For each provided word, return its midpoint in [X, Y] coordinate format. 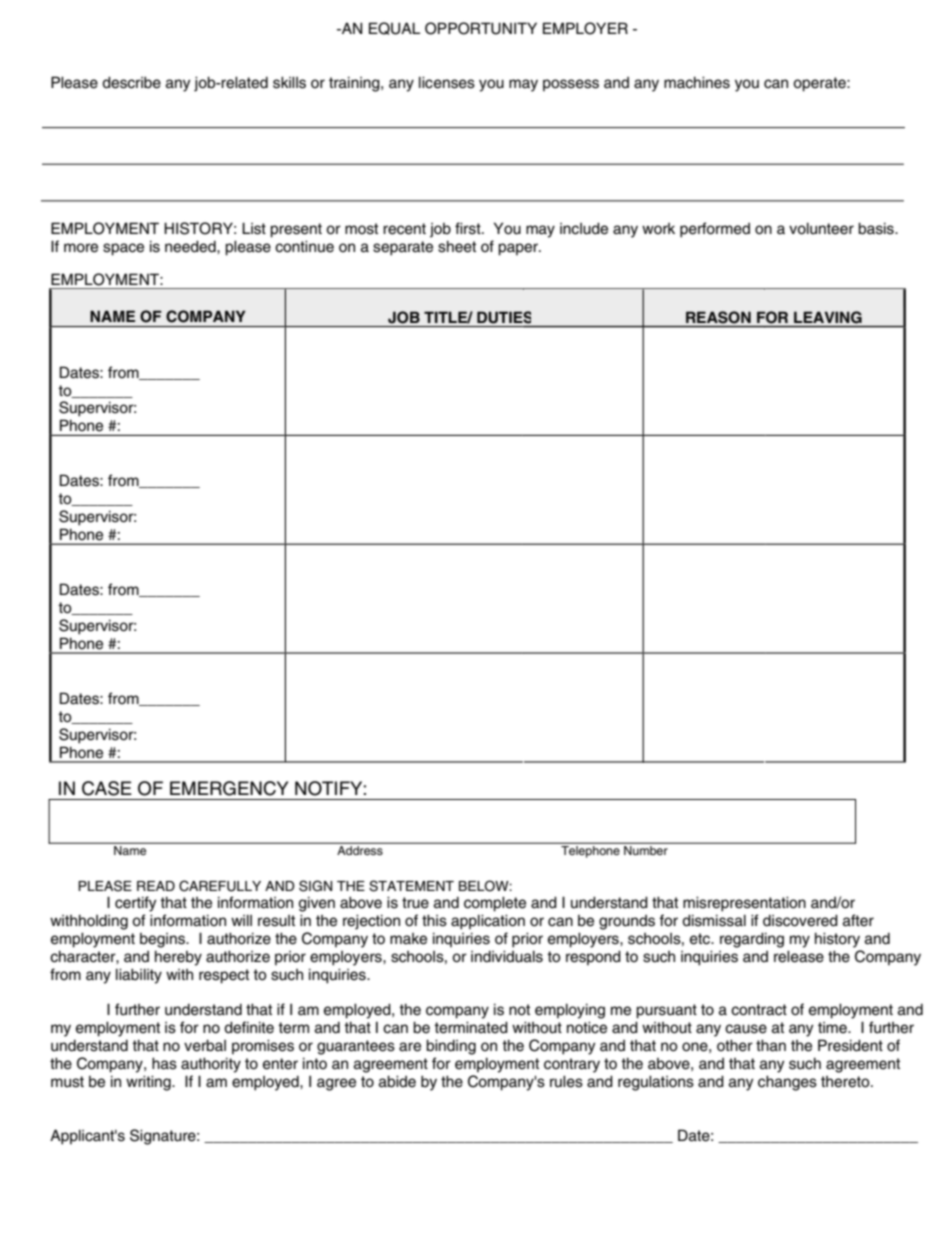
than [771, 1045]
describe [131, 82]
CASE [107, 788]
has [164, 1063]
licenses [447, 82]
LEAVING [828, 317]
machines [697, 82]
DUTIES [504, 317]
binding [451, 1047]
